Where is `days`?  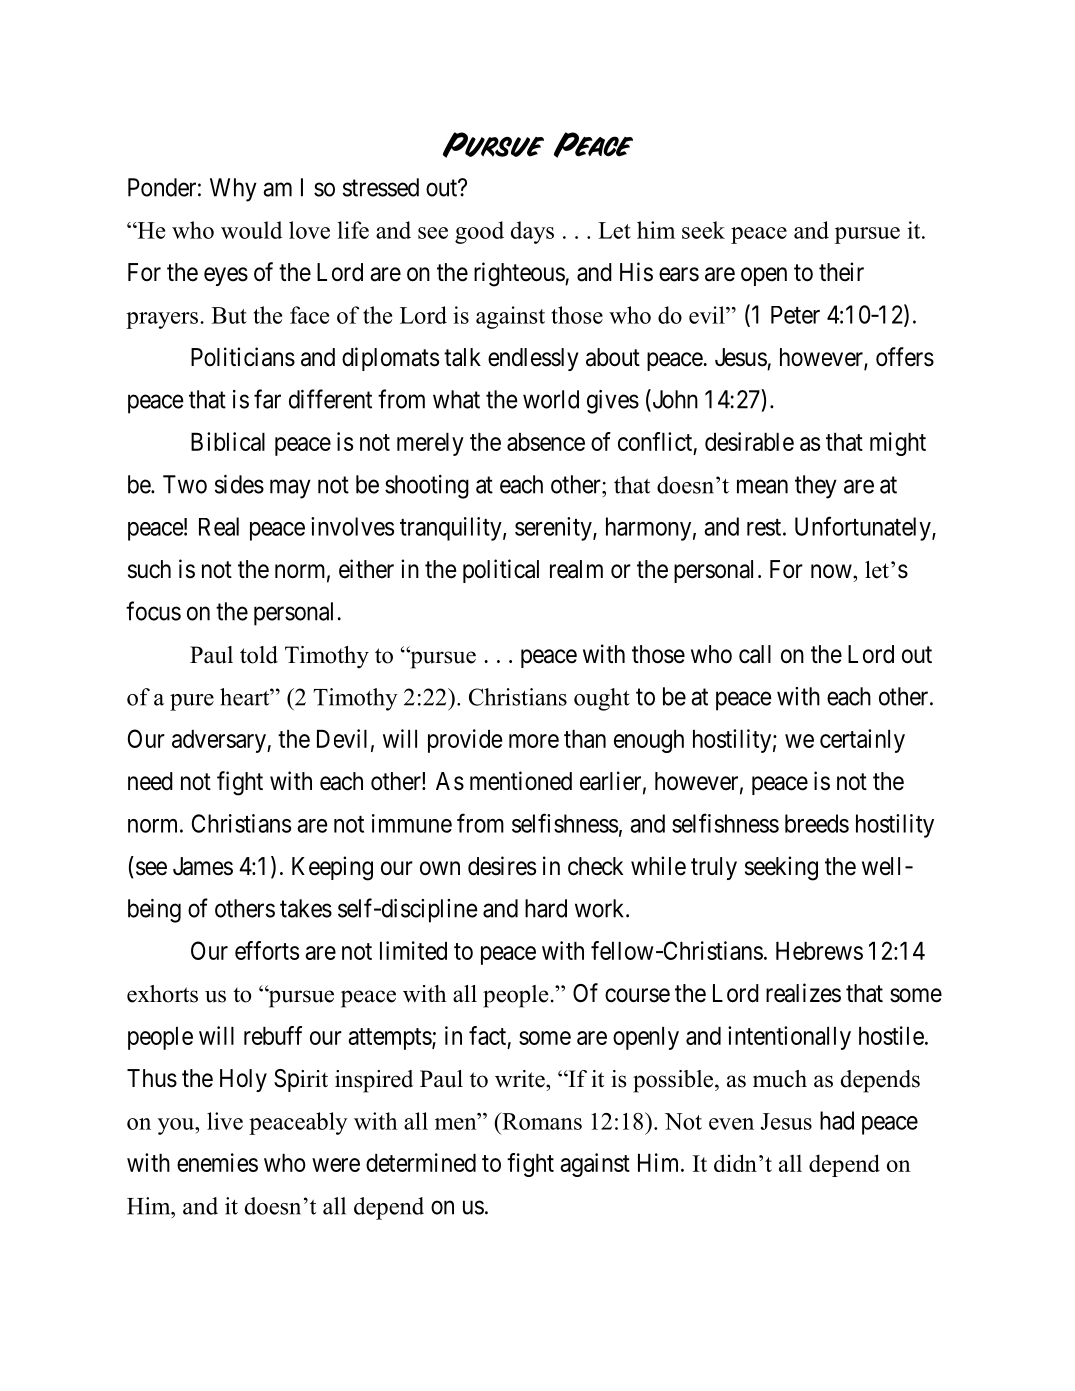
days is located at coordinates (532, 232).
